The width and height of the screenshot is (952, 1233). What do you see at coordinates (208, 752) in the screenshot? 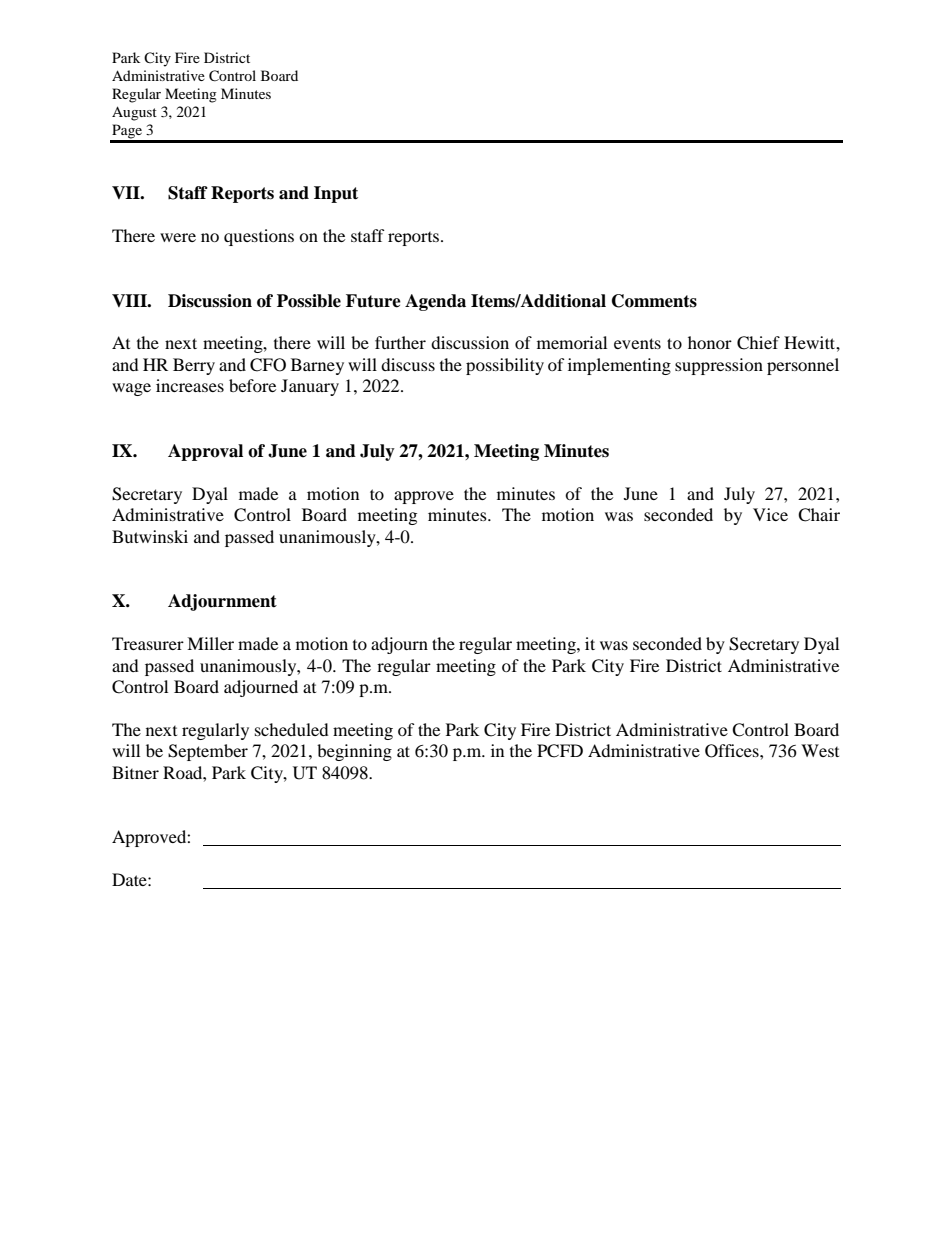
I see `September` at bounding box center [208, 752].
